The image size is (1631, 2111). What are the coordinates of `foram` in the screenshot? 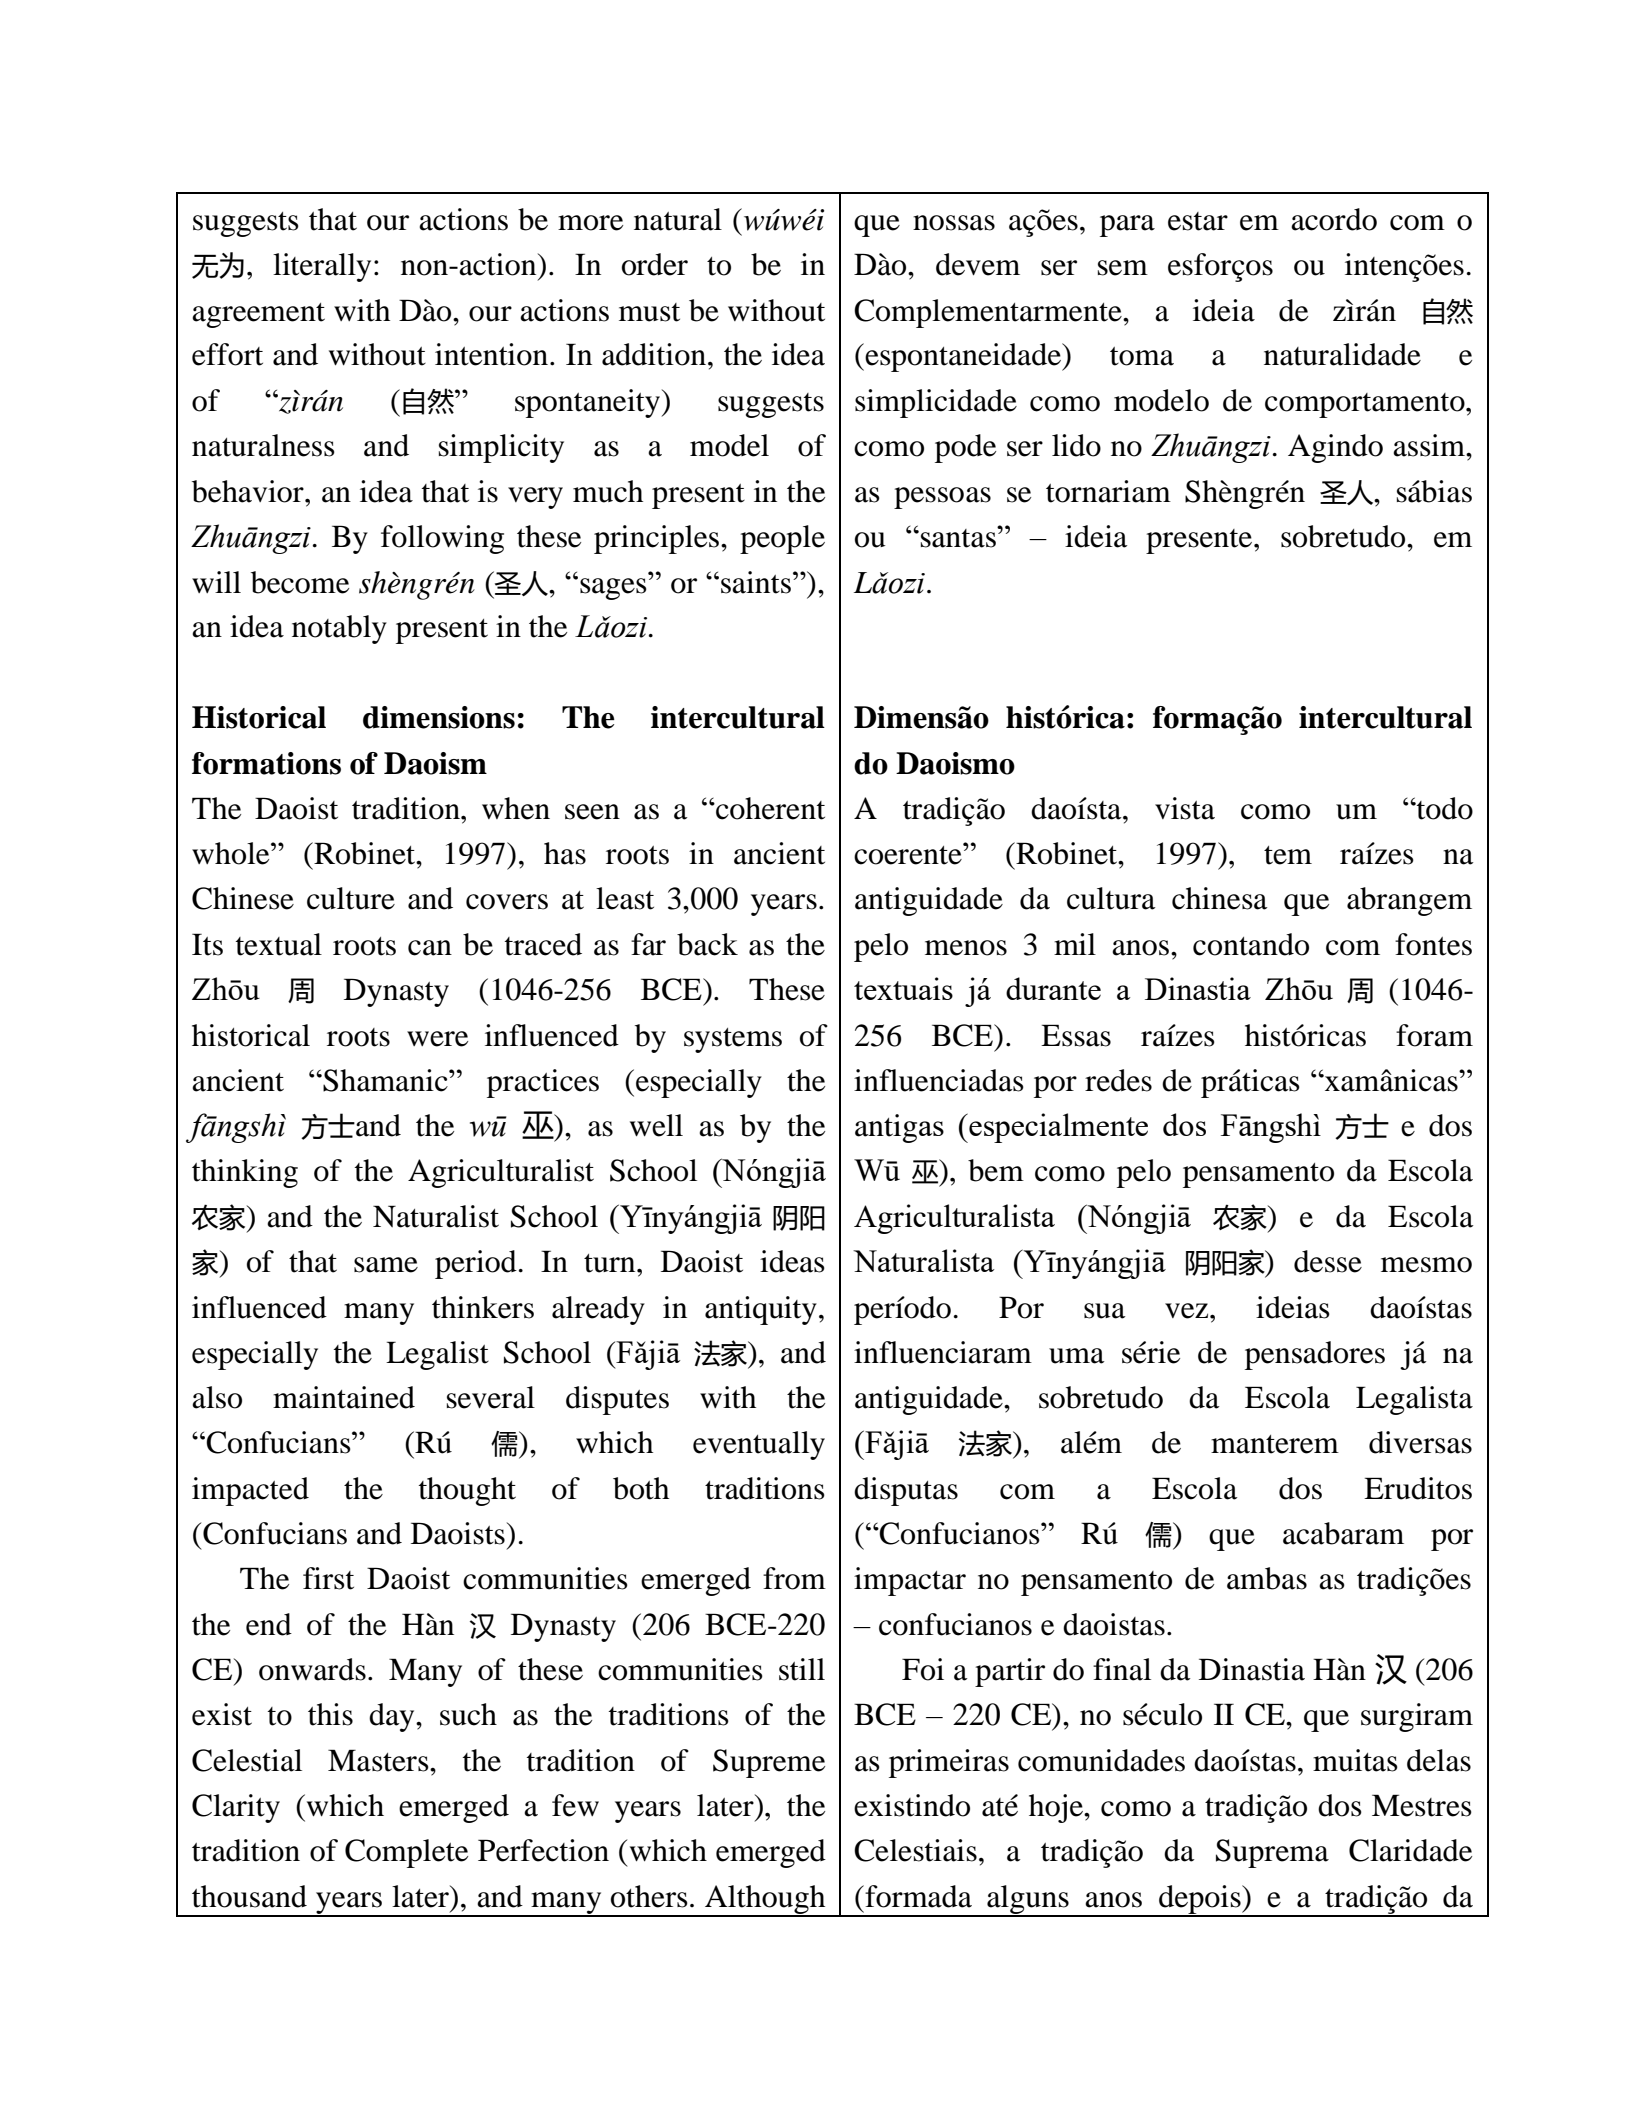 It's located at (1434, 1035).
